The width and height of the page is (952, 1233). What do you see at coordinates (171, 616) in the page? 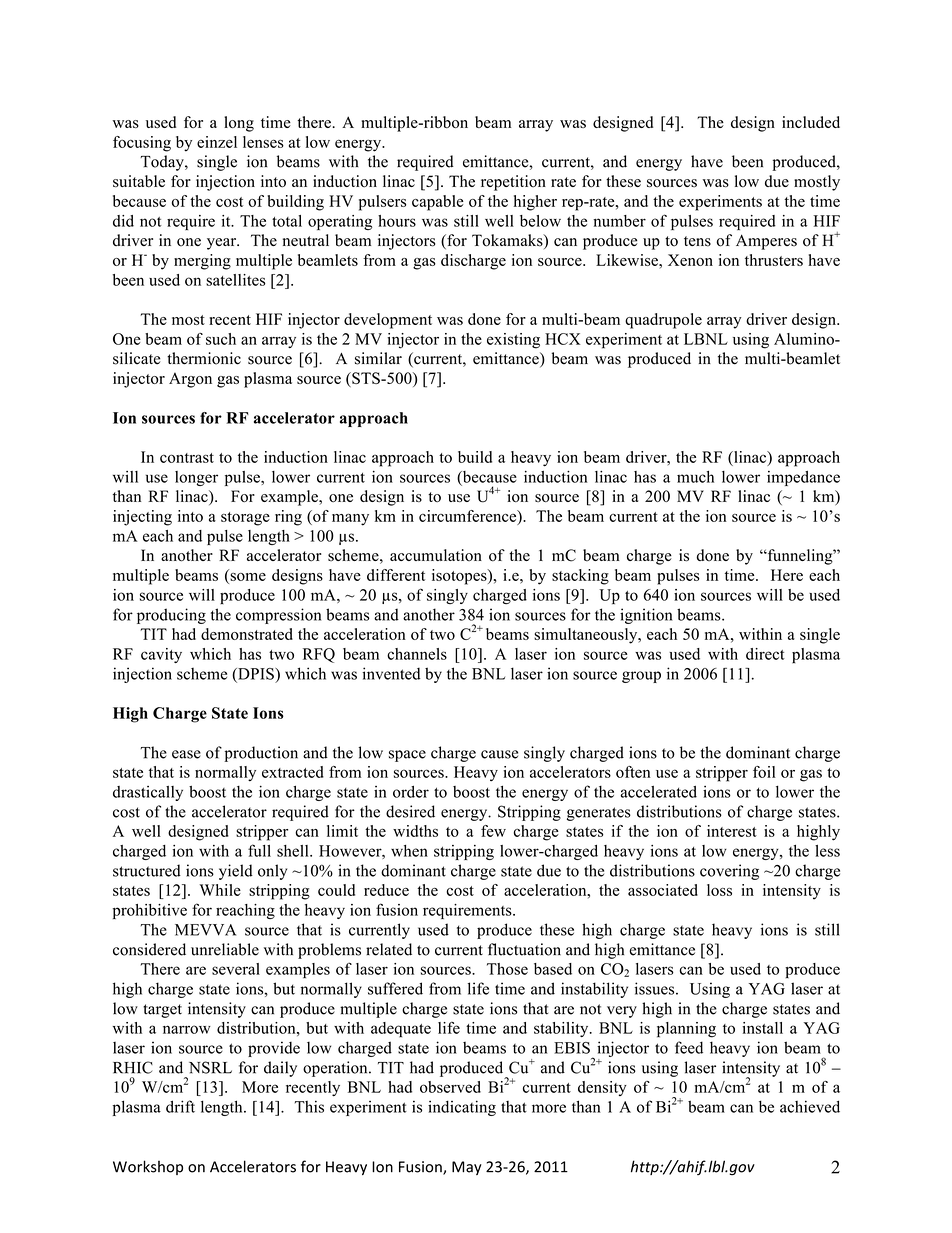
I see `producing` at bounding box center [171, 616].
